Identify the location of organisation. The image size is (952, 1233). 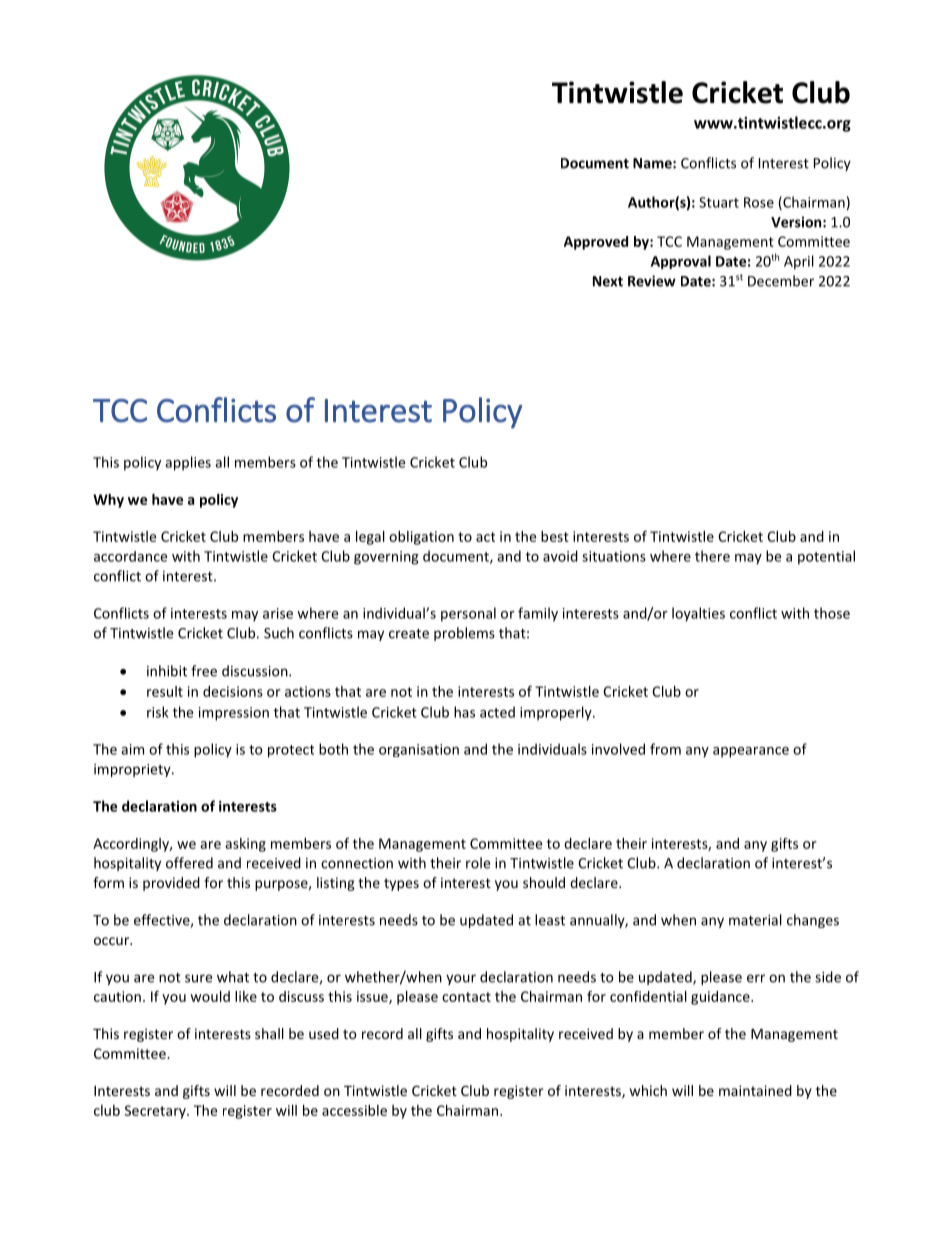
(419, 750).
